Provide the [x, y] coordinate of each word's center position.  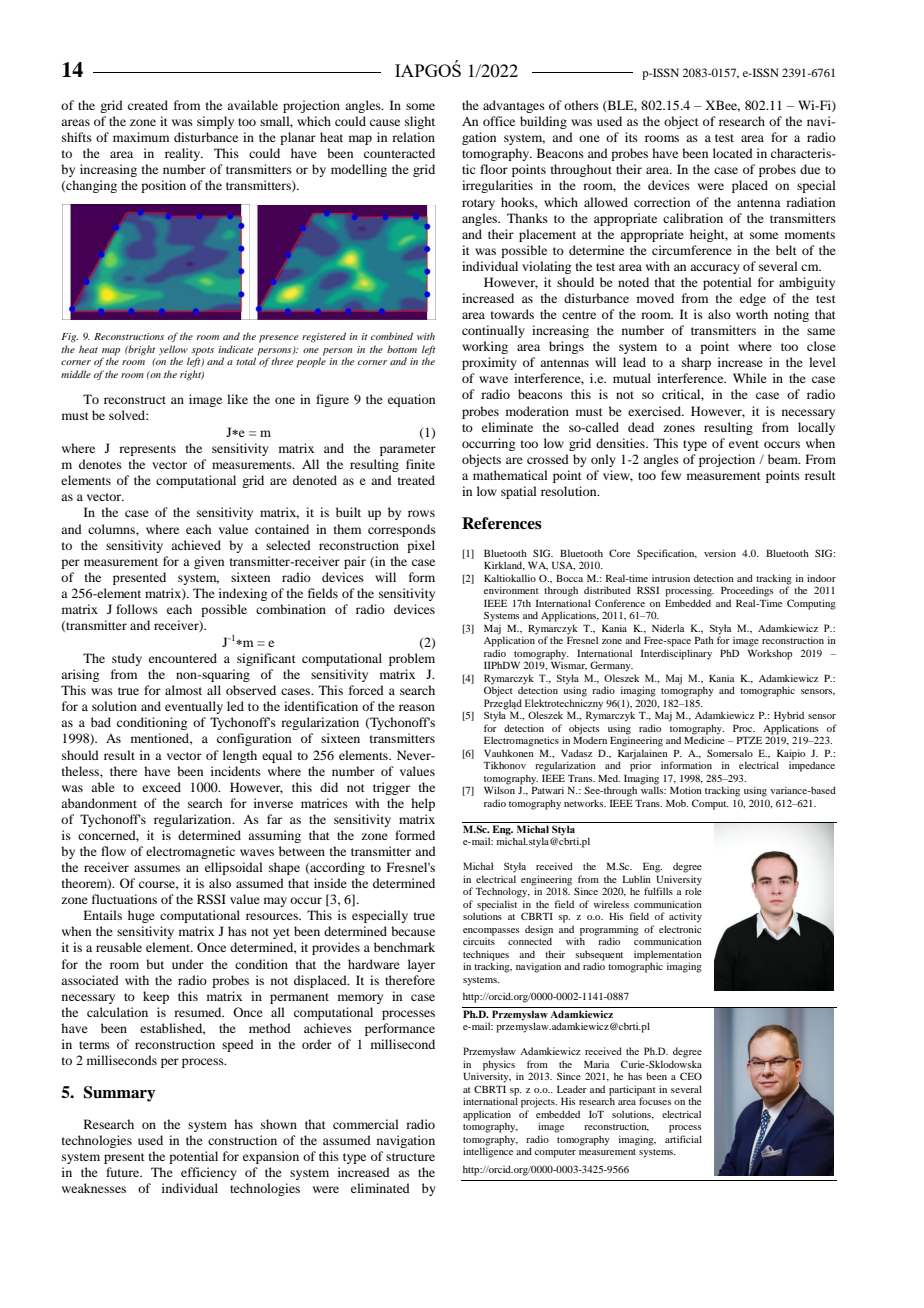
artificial [683, 1139]
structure [410, 1157]
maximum [141, 137]
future [124, 1172]
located [733, 153]
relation [413, 137]
